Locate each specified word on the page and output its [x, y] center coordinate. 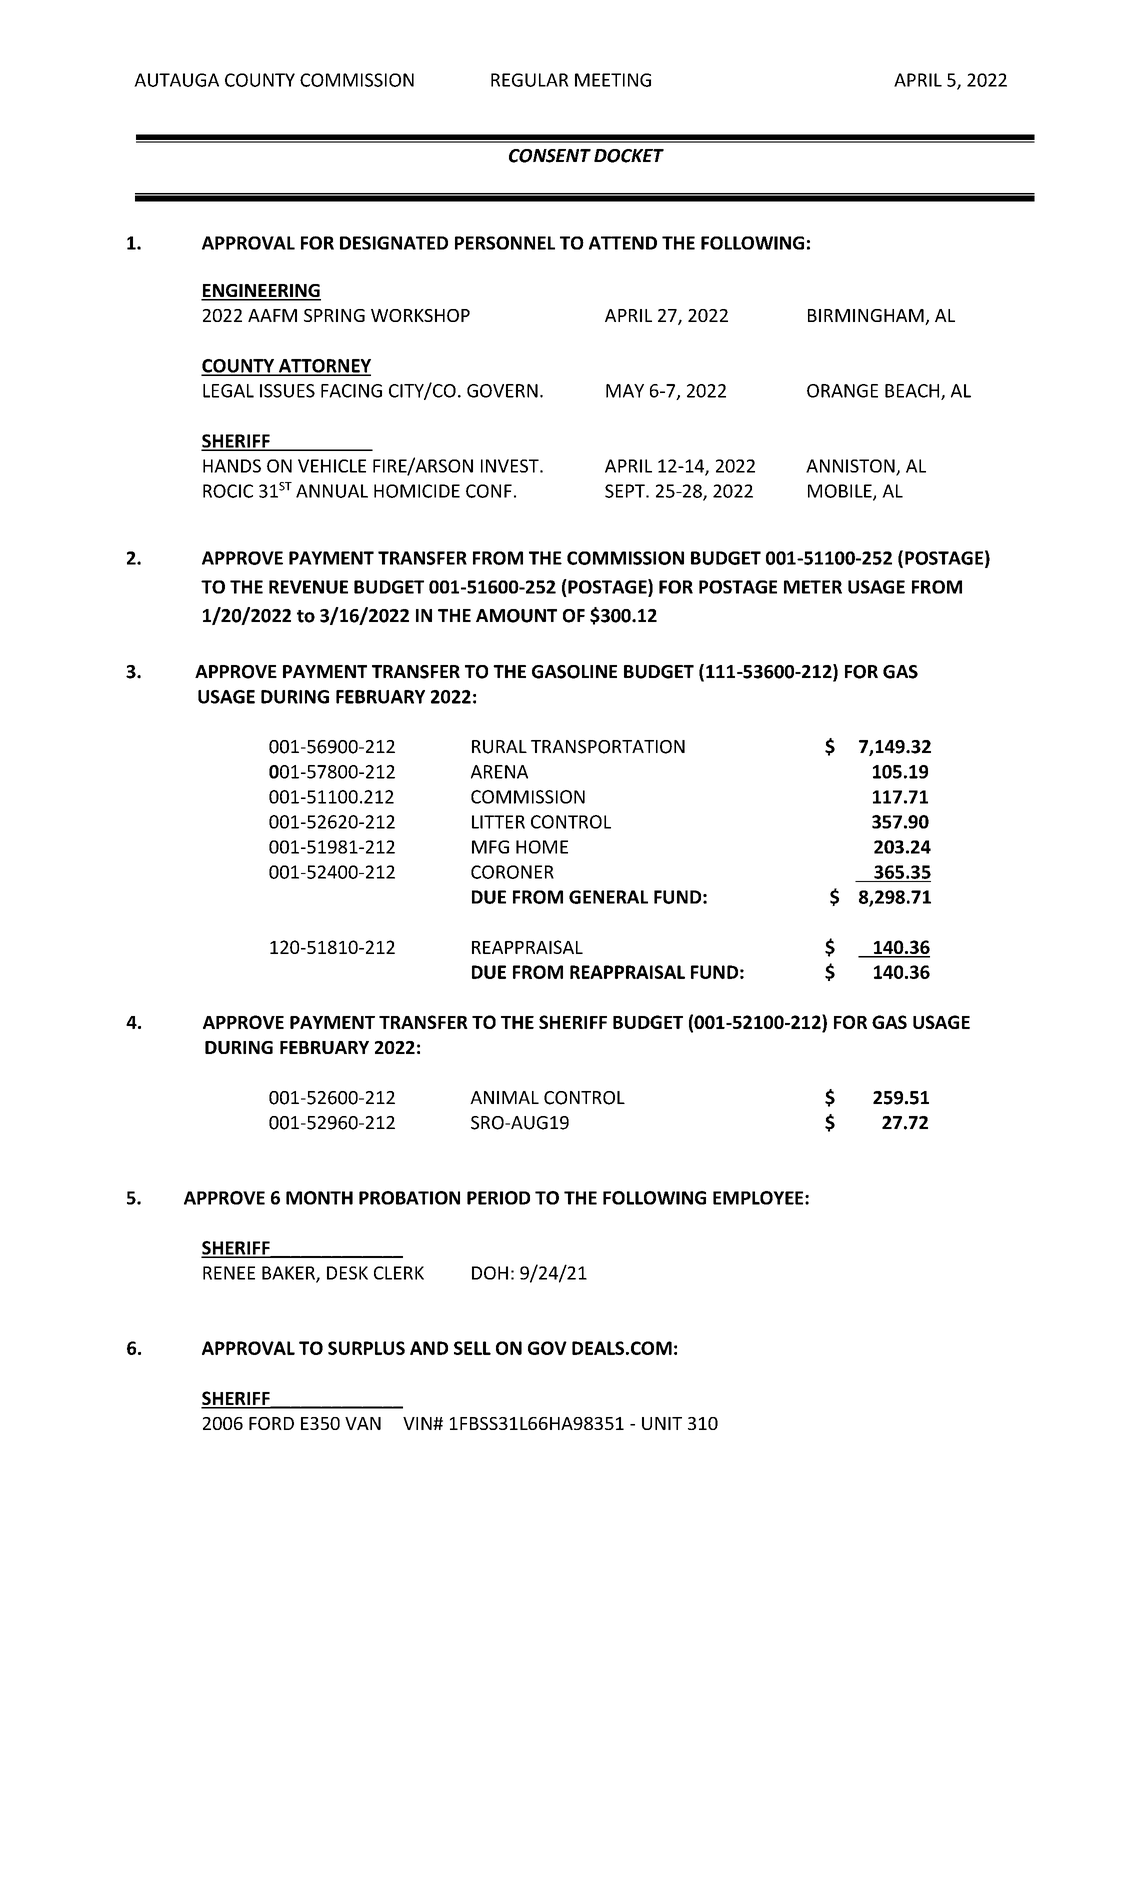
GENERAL [608, 897]
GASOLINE [574, 672]
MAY [625, 391]
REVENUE [308, 587]
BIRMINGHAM [867, 317]
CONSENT [550, 156]
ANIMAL [504, 1097]
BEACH [913, 392]
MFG [490, 847]
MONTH [319, 1198]
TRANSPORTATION [608, 747]
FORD [271, 1423]
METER [813, 587]
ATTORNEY [323, 367]
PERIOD [498, 1198]
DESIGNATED [394, 243]
